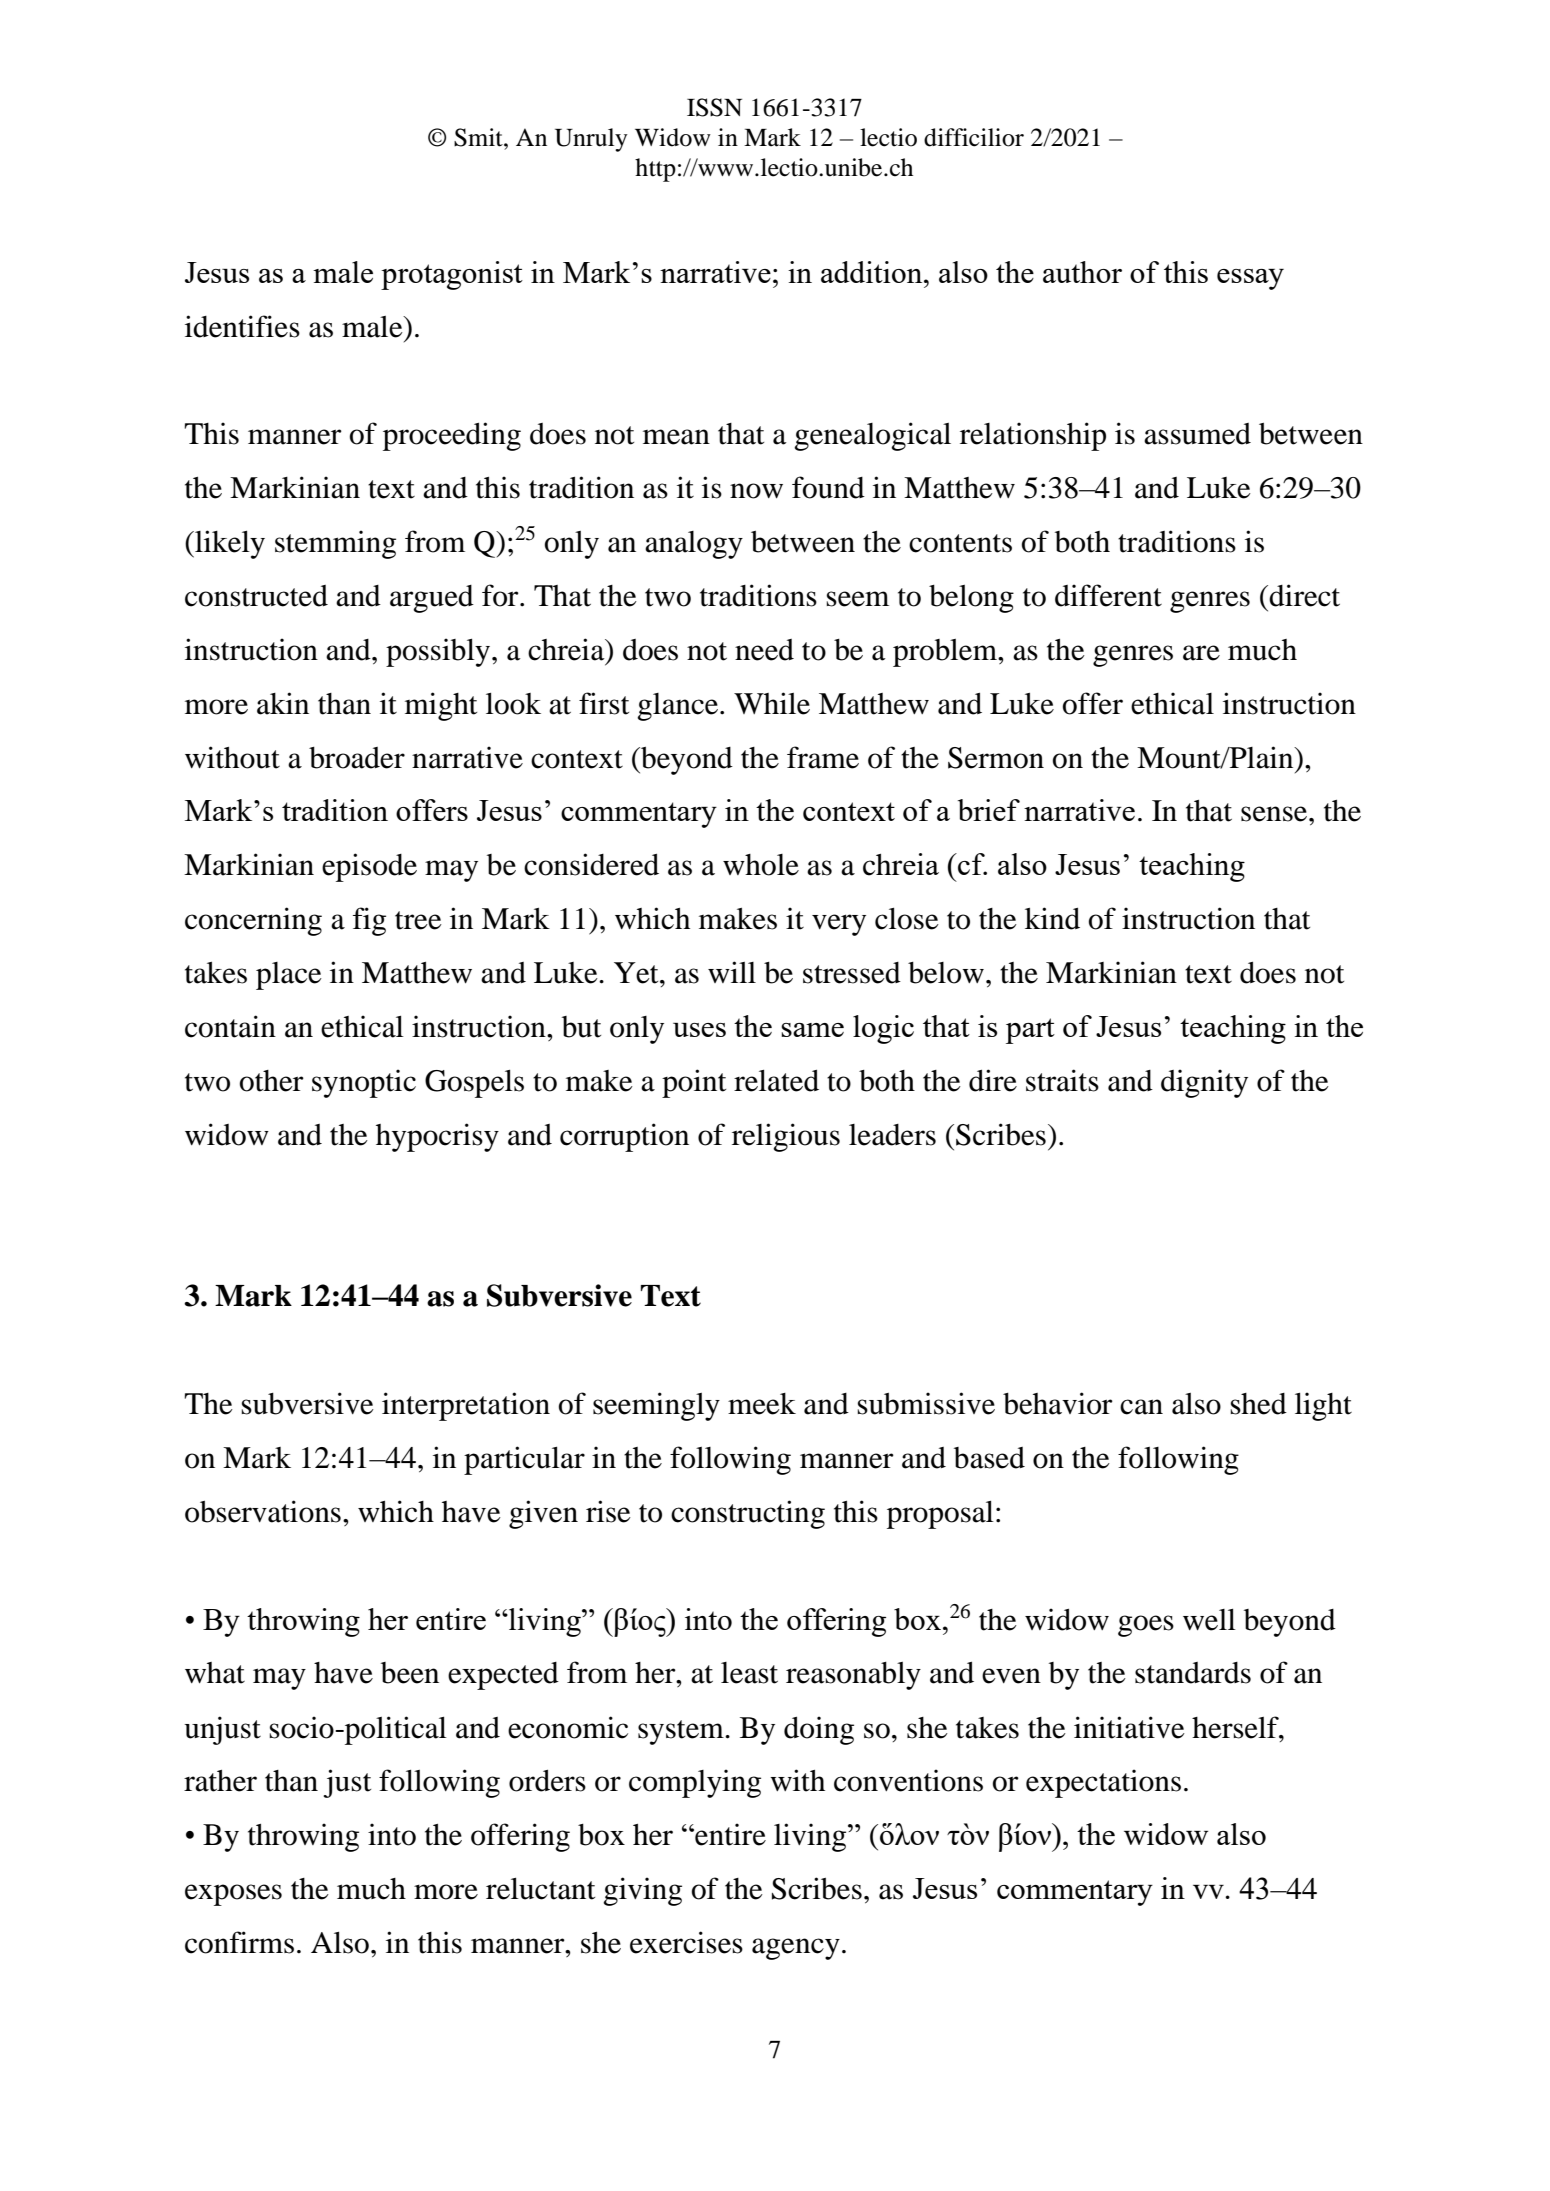 The width and height of the screenshot is (1550, 2191). What do you see at coordinates (479, 137) in the screenshot?
I see `Smit` at bounding box center [479, 137].
